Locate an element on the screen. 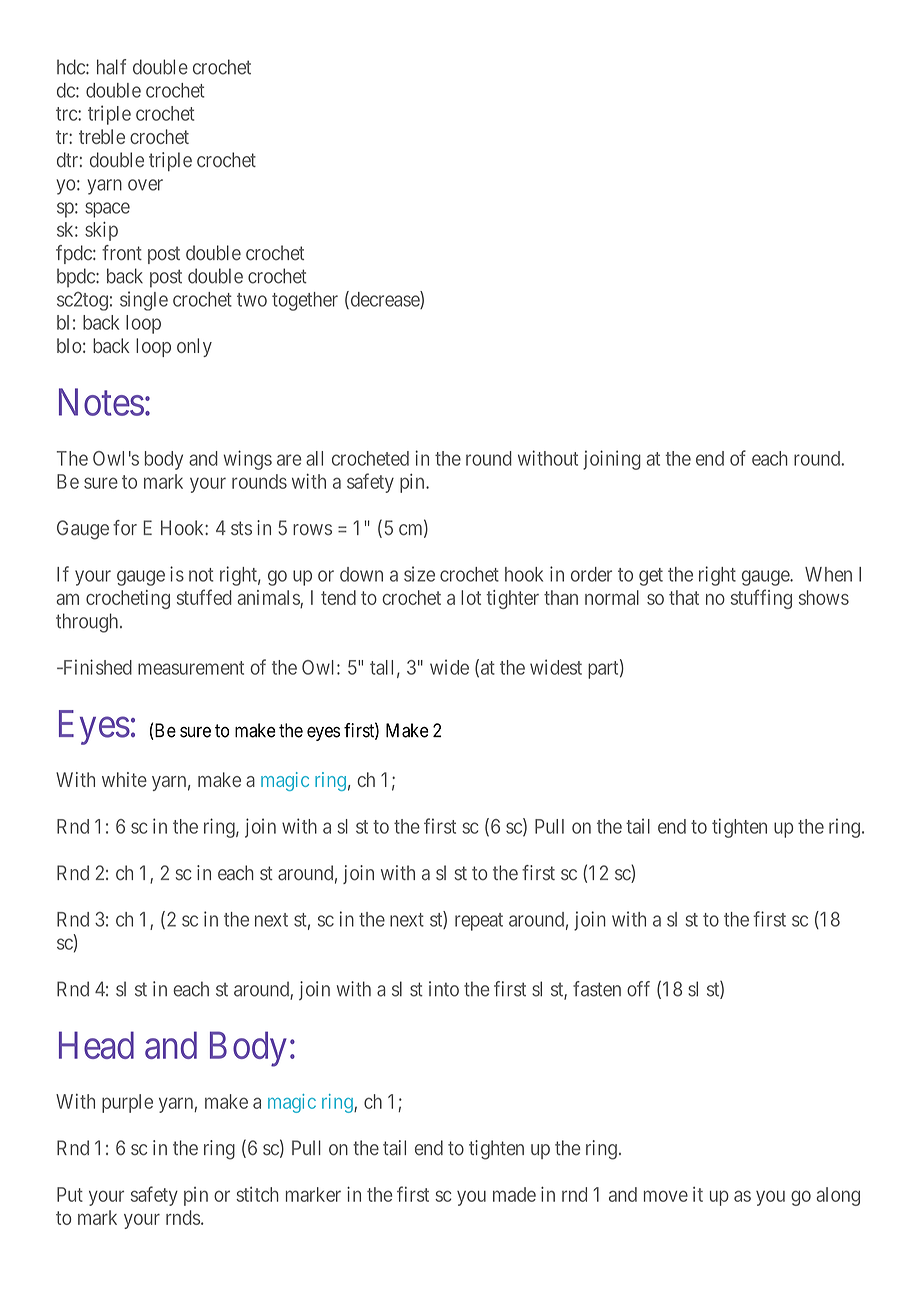 This screenshot has width=924, height=1308. half is located at coordinates (112, 67).
